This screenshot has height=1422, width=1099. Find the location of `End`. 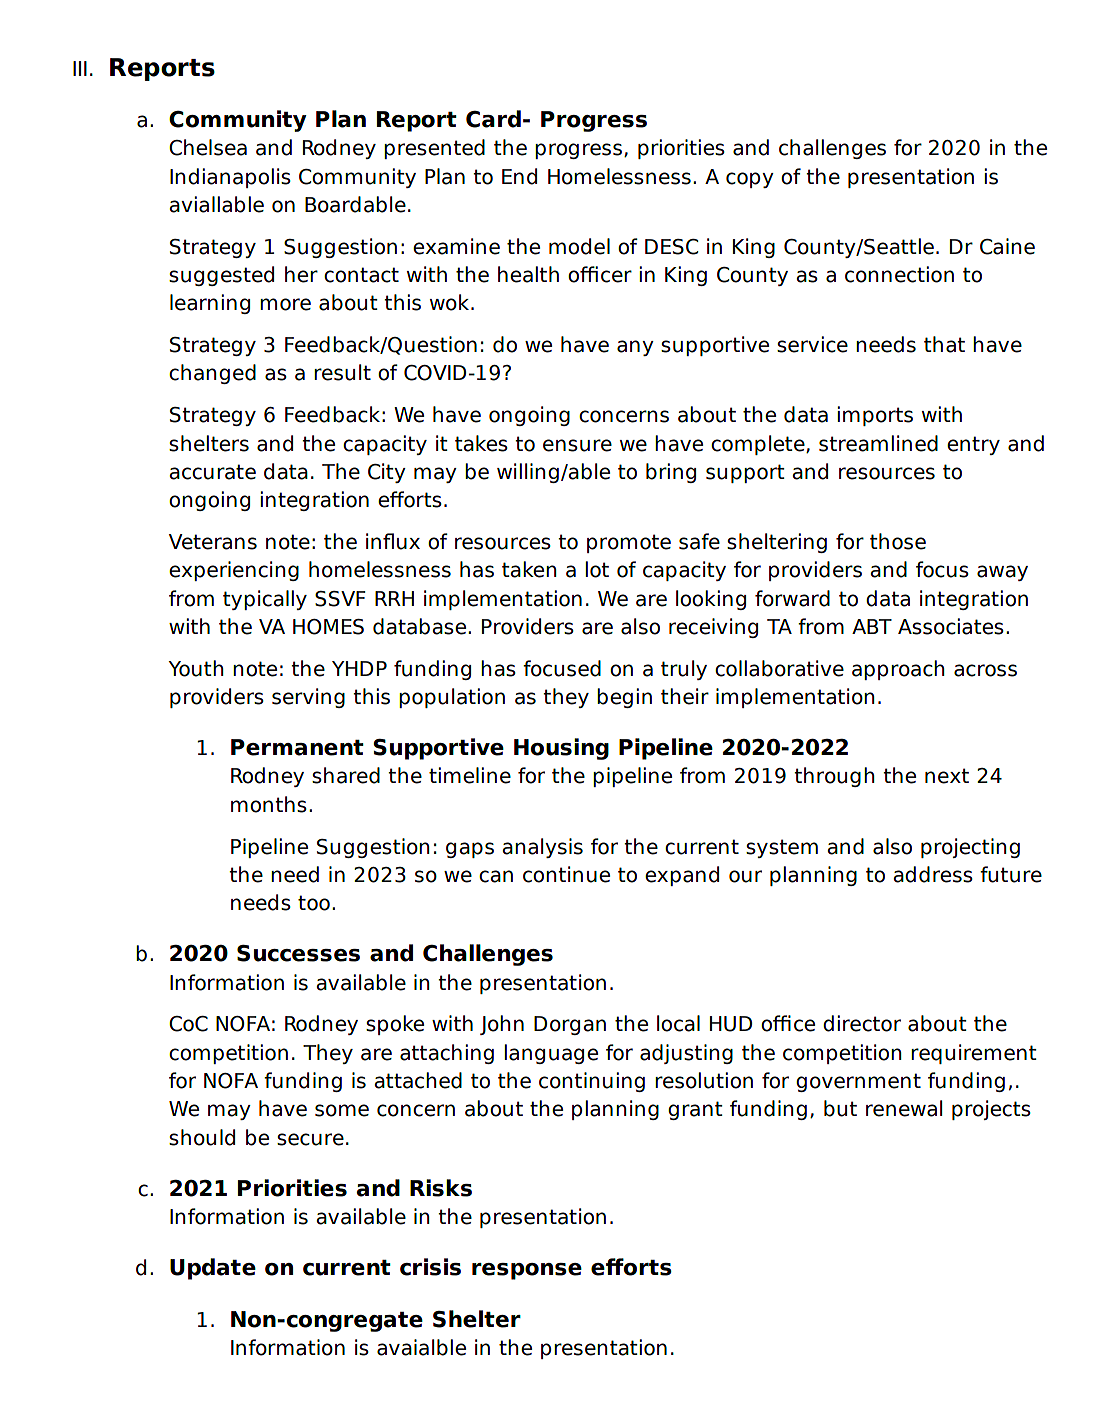

End is located at coordinates (519, 176).
